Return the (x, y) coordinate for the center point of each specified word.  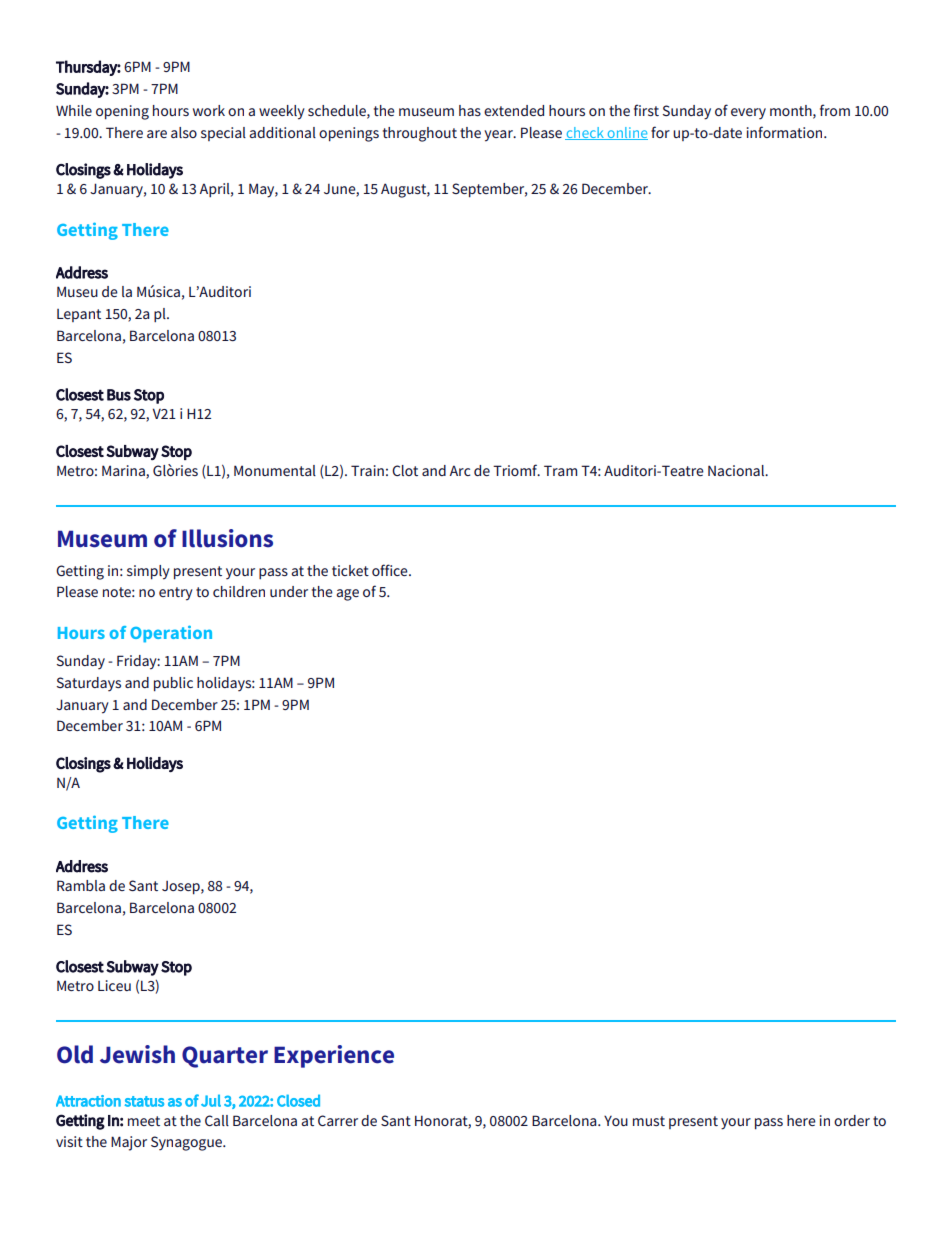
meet (144, 1121)
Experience (334, 1056)
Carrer (338, 1120)
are (157, 134)
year (499, 136)
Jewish (137, 1054)
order (852, 1120)
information (786, 132)
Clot (405, 470)
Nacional (737, 470)
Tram (560, 470)
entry (176, 594)
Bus (119, 395)
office (391, 570)
